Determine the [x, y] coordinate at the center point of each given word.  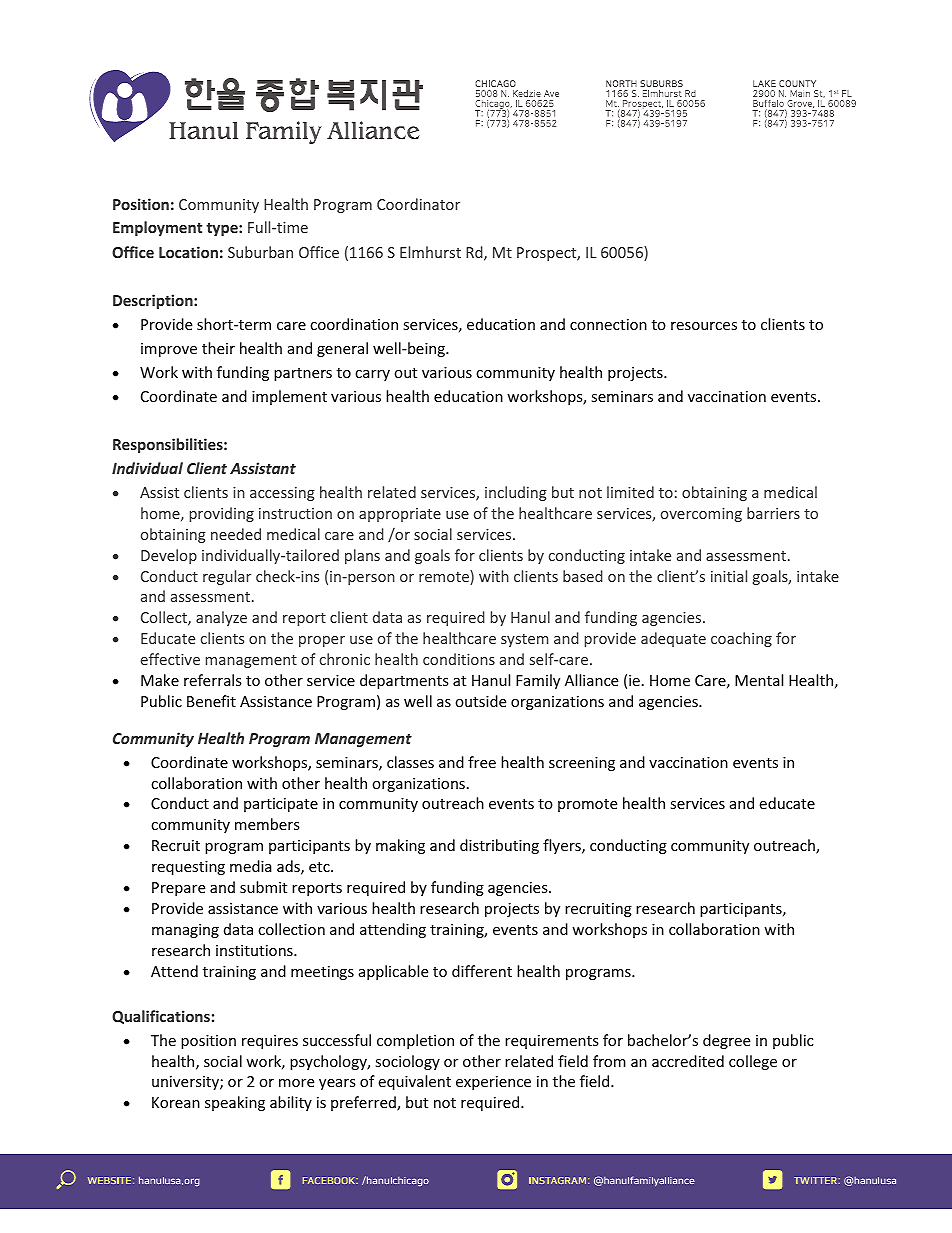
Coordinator [418, 204]
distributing [499, 846]
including [516, 493]
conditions [459, 659]
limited [630, 492]
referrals [213, 680]
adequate [673, 639]
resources [704, 326]
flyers [563, 846]
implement [289, 397]
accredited [688, 1061]
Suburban [260, 252]
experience [493, 1083]
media [251, 866]
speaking [235, 1103]
